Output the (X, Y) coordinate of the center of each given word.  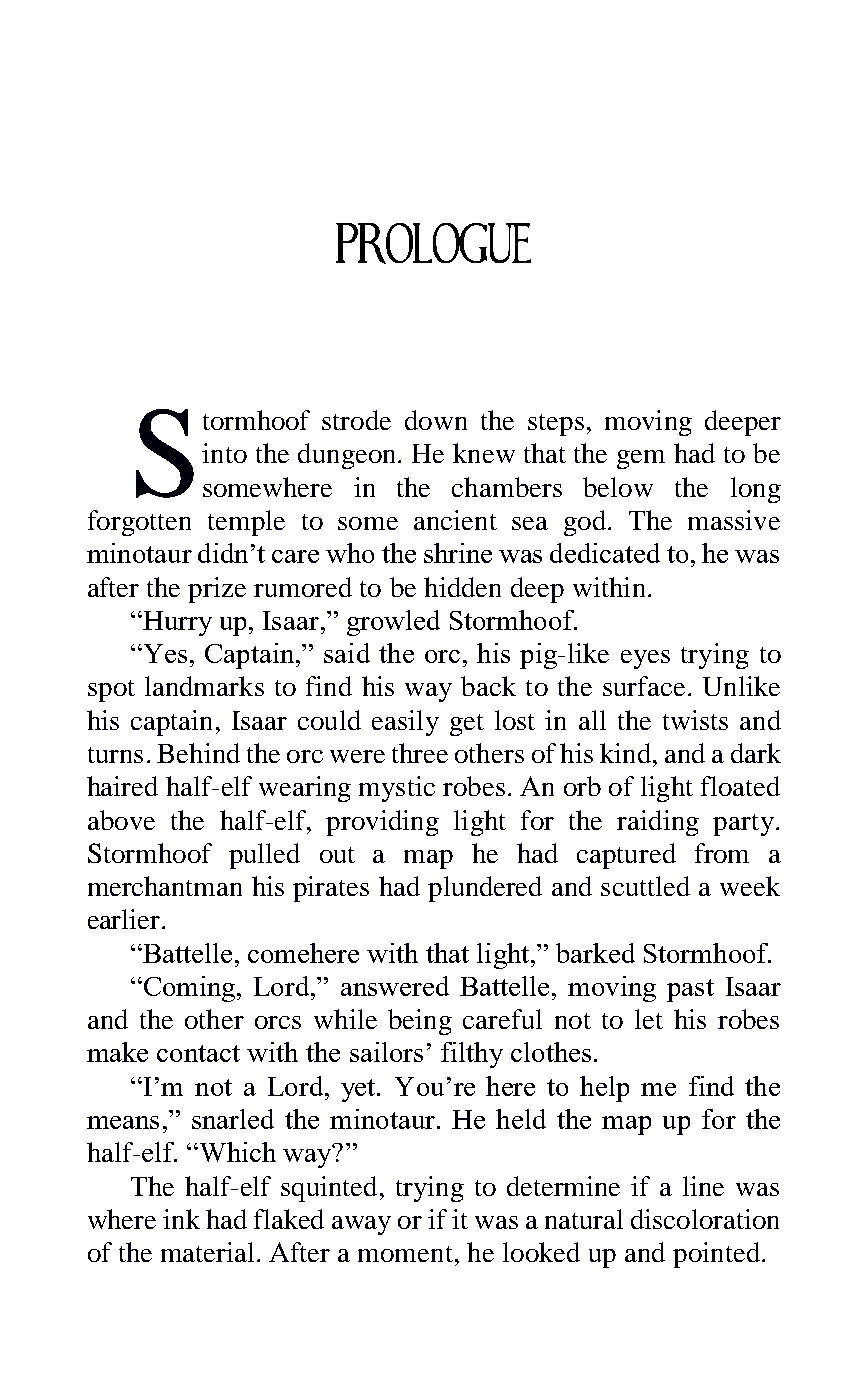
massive (734, 520)
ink (181, 1219)
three (420, 753)
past (690, 990)
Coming (191, 989)
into (224, 453)
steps (556, 425)
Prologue (433, 243)
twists (695, 720)
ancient (455, 520)
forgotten (139, 523)
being (420, 1022)
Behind (198, 753)
